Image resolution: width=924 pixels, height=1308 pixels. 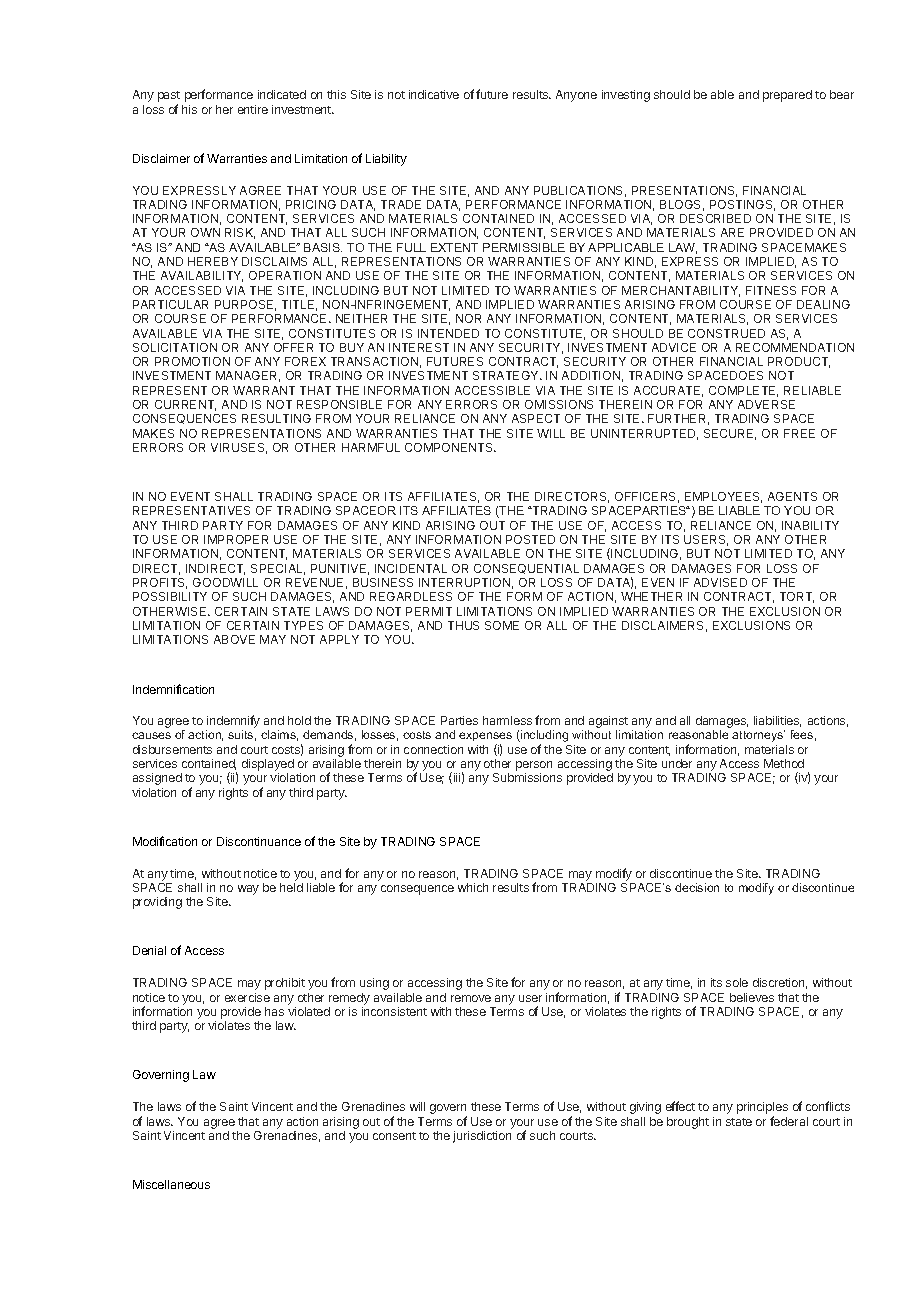 I want to click on expenses, so click(x=485, y=738).
